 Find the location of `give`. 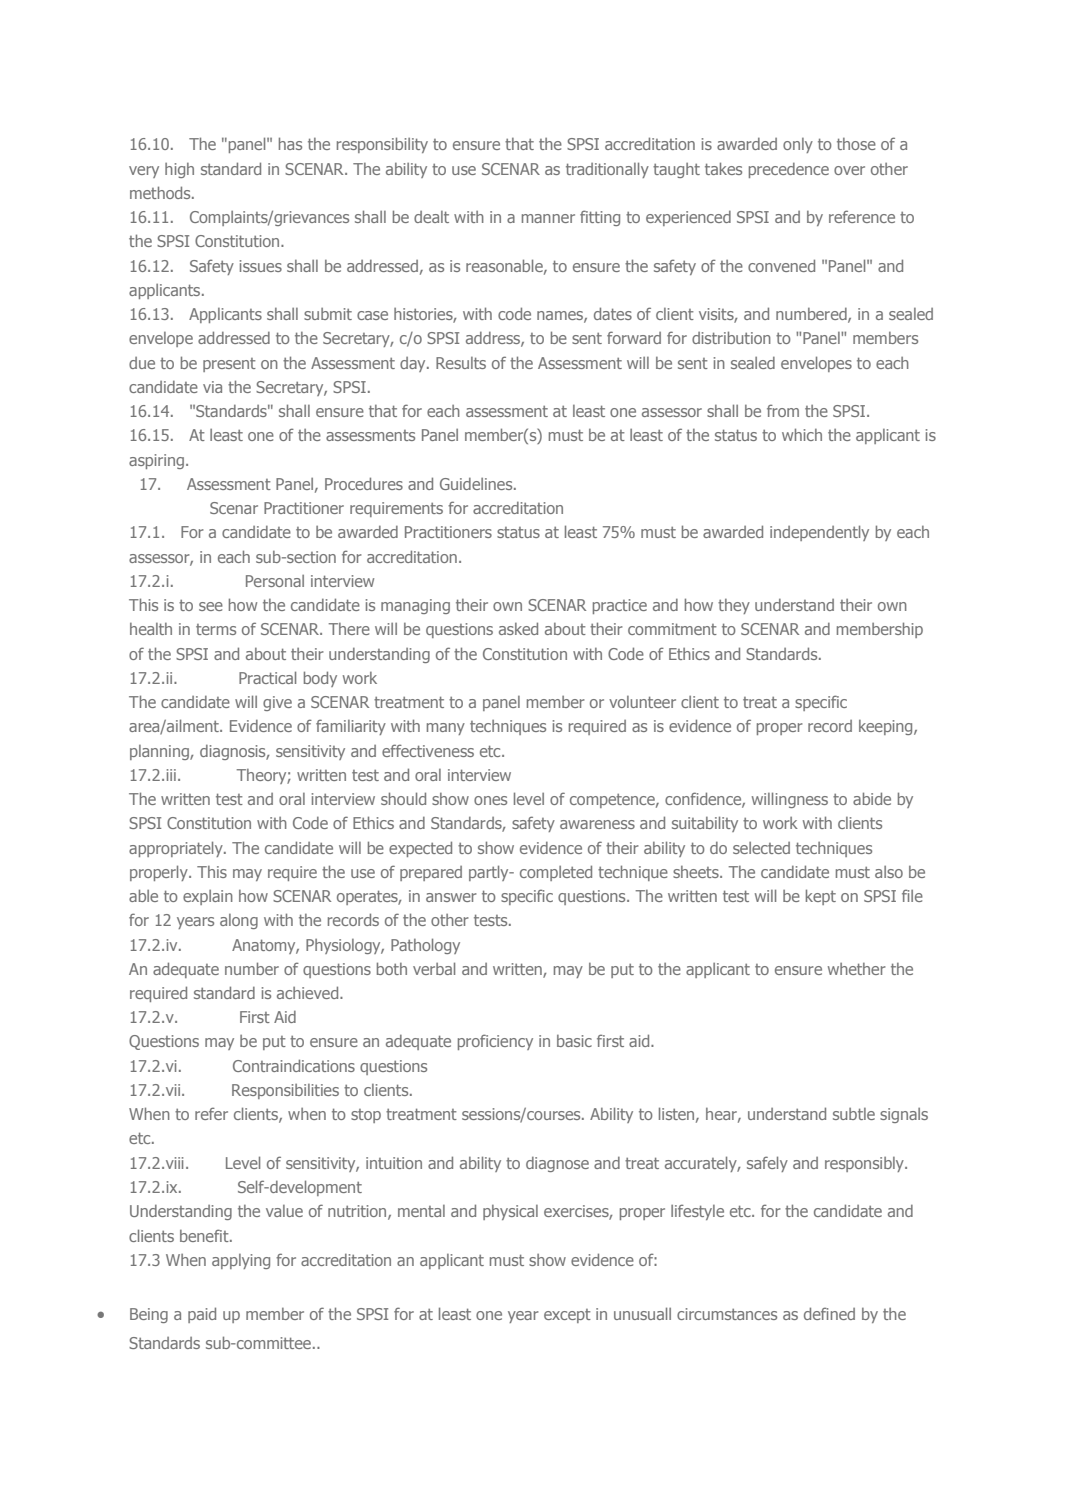

give is located at coordinates (277, 703).
